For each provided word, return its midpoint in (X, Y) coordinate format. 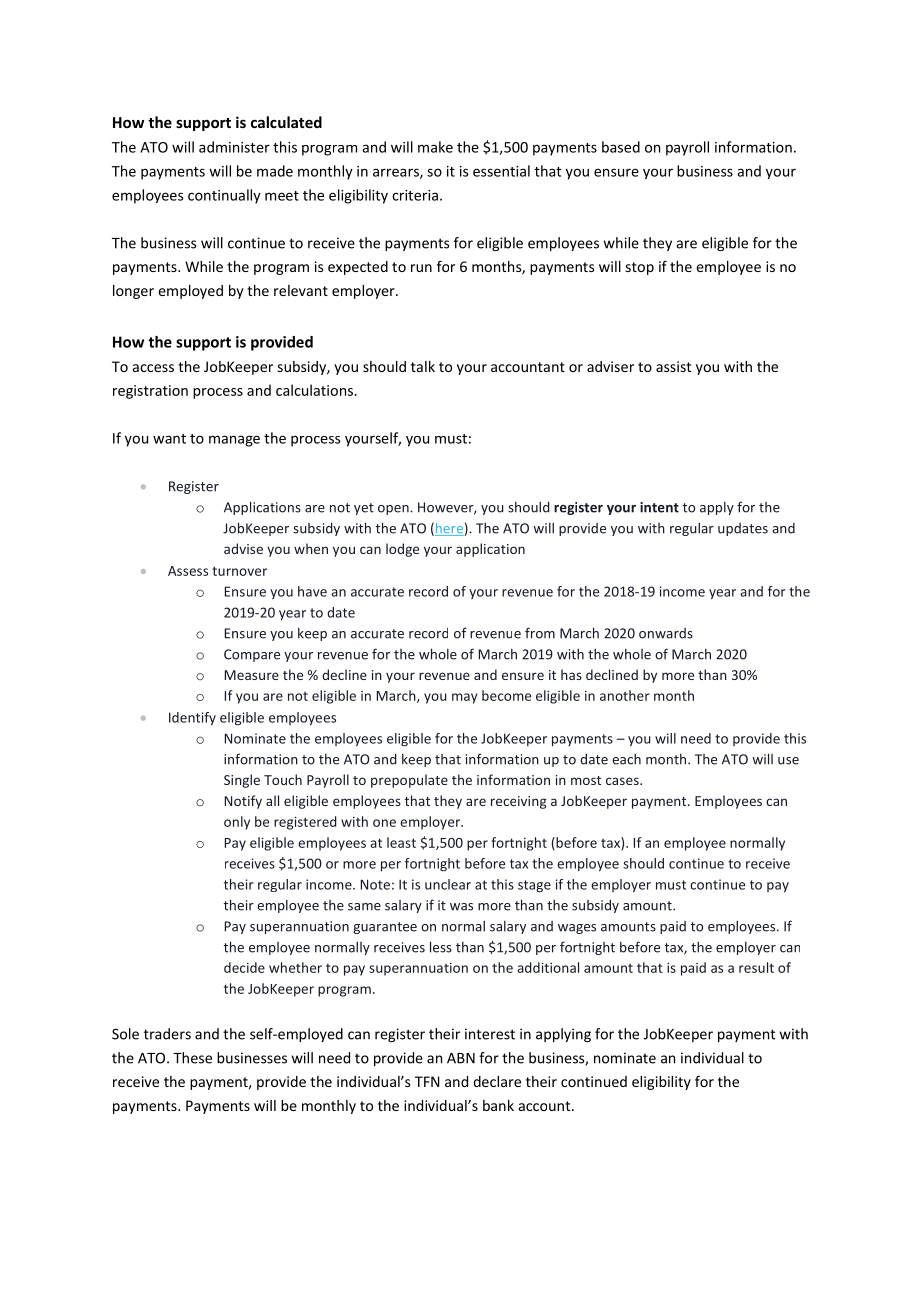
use (788, 761)
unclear (448, 884)
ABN (461, 1058)
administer (234, 147)
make (435, 147)
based (621, 147)
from (540, 633)
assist (673, 366)
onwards (666, 633)
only (237, 823)
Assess (188, 571)
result (756, 967)
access (153, 368)
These (192, 1058)
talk (423, 366)
